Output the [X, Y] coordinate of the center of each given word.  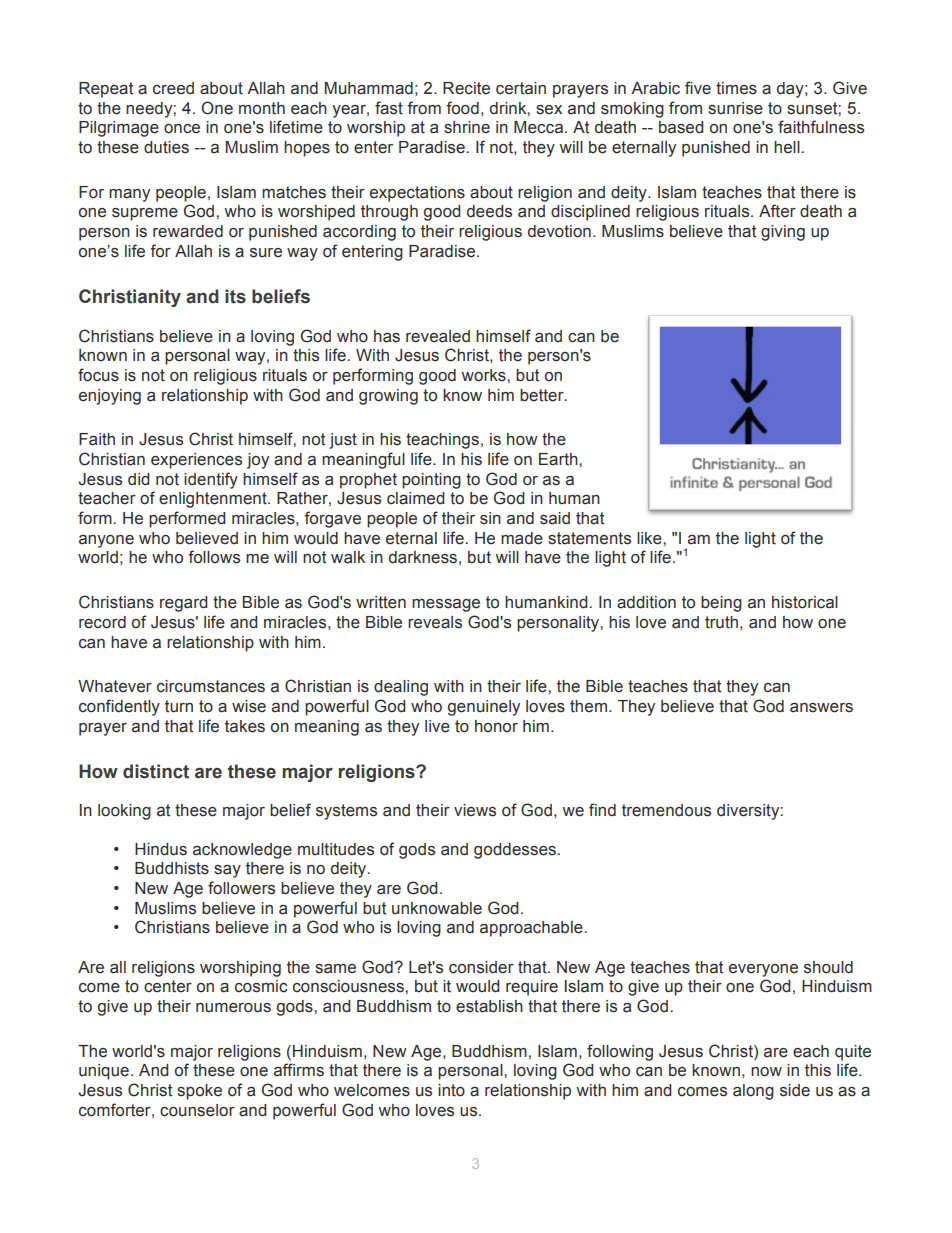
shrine [467, 127]
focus [98, 375]
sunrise [735, 108]
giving [783, 233]
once [182, 129]
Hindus [161, 849]
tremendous [666, 810]
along [753, 1092]
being [721, 604]
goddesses [515, 851]
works [484, 375]
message [446, 605]
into [451, 1090]
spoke [199, 1092]
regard [184, 604]
